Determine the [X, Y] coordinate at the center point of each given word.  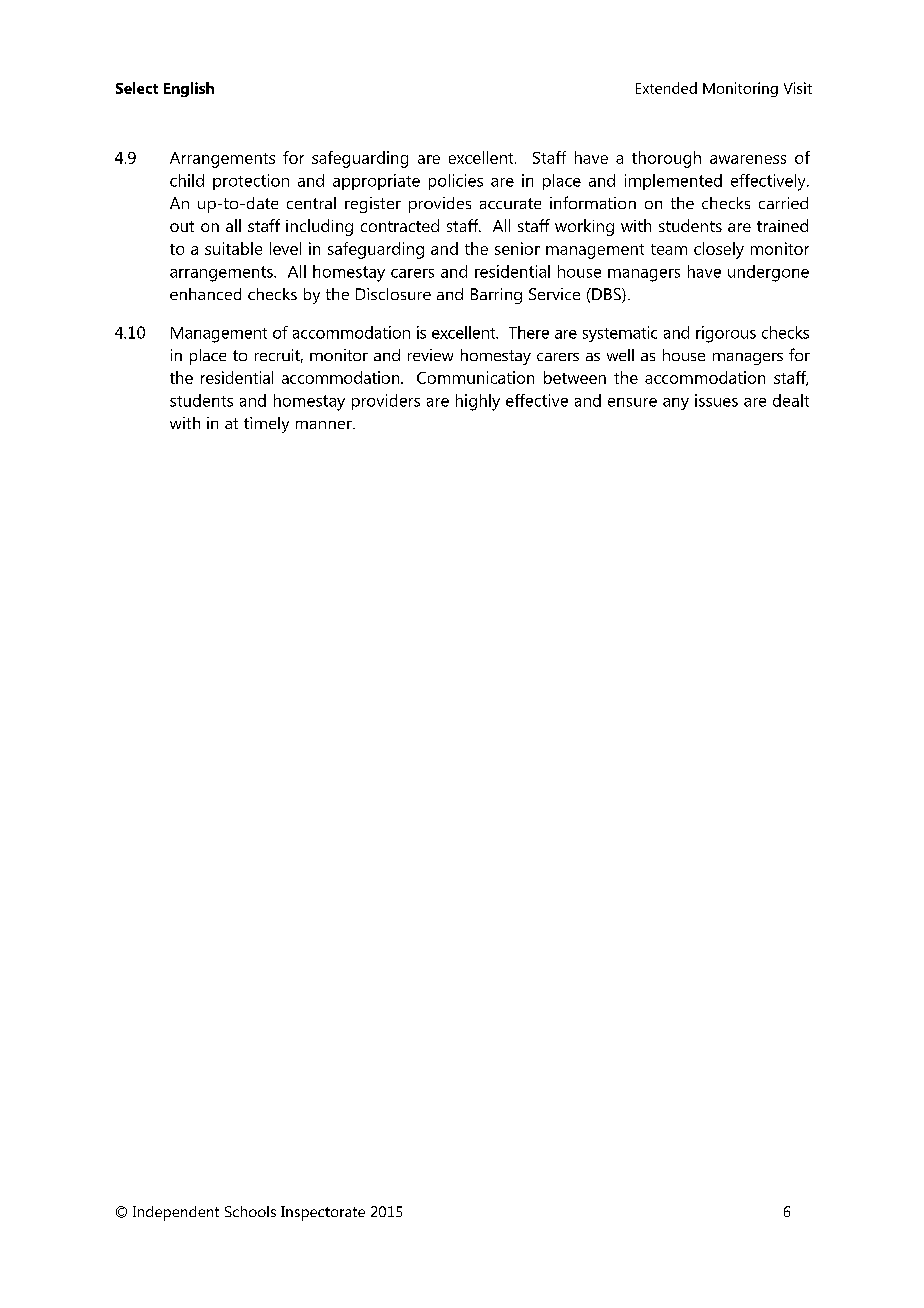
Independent [176, 1213]
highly [478, 402]
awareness [748, 159]
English [189, 89]
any [676, 404]
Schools [250, 1211]
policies [456, 182]
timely [266, 425]
